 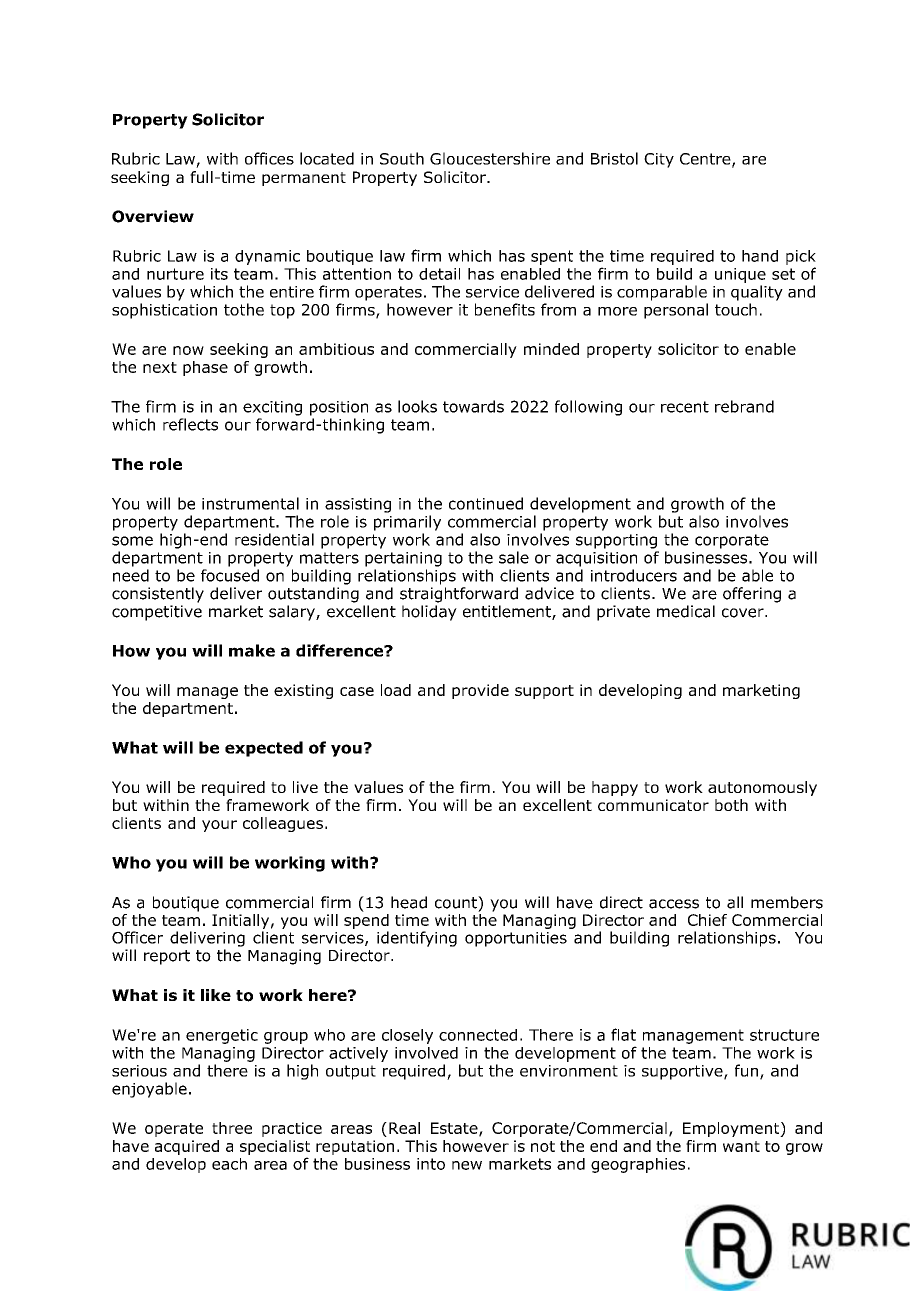 I want to click on make, so click(x=252, y=650).
